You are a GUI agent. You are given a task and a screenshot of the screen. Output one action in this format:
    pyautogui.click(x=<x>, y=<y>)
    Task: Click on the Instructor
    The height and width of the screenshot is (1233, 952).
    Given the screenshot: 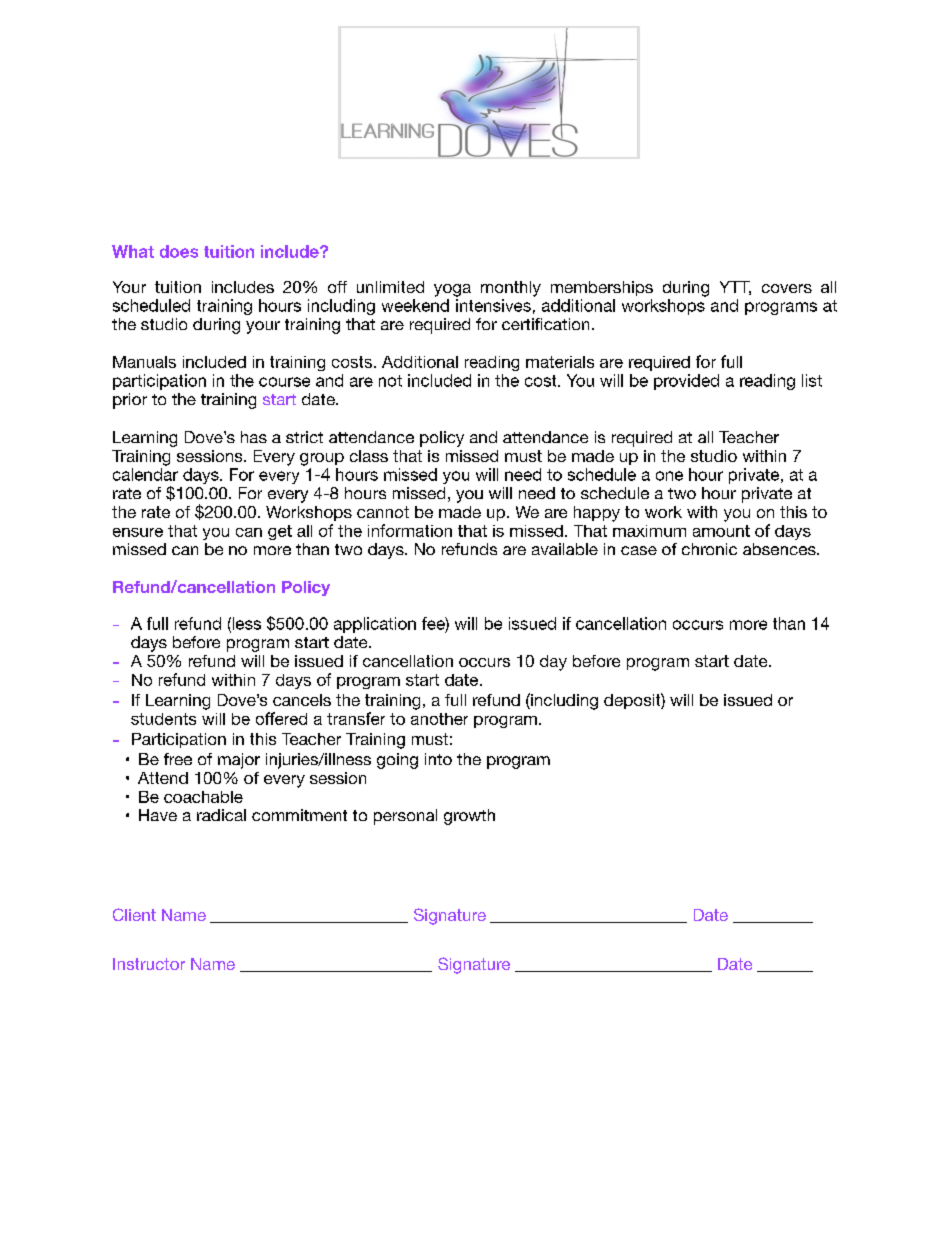 What is the action you would take?
    pyautogui.click(x=149, y=964)
